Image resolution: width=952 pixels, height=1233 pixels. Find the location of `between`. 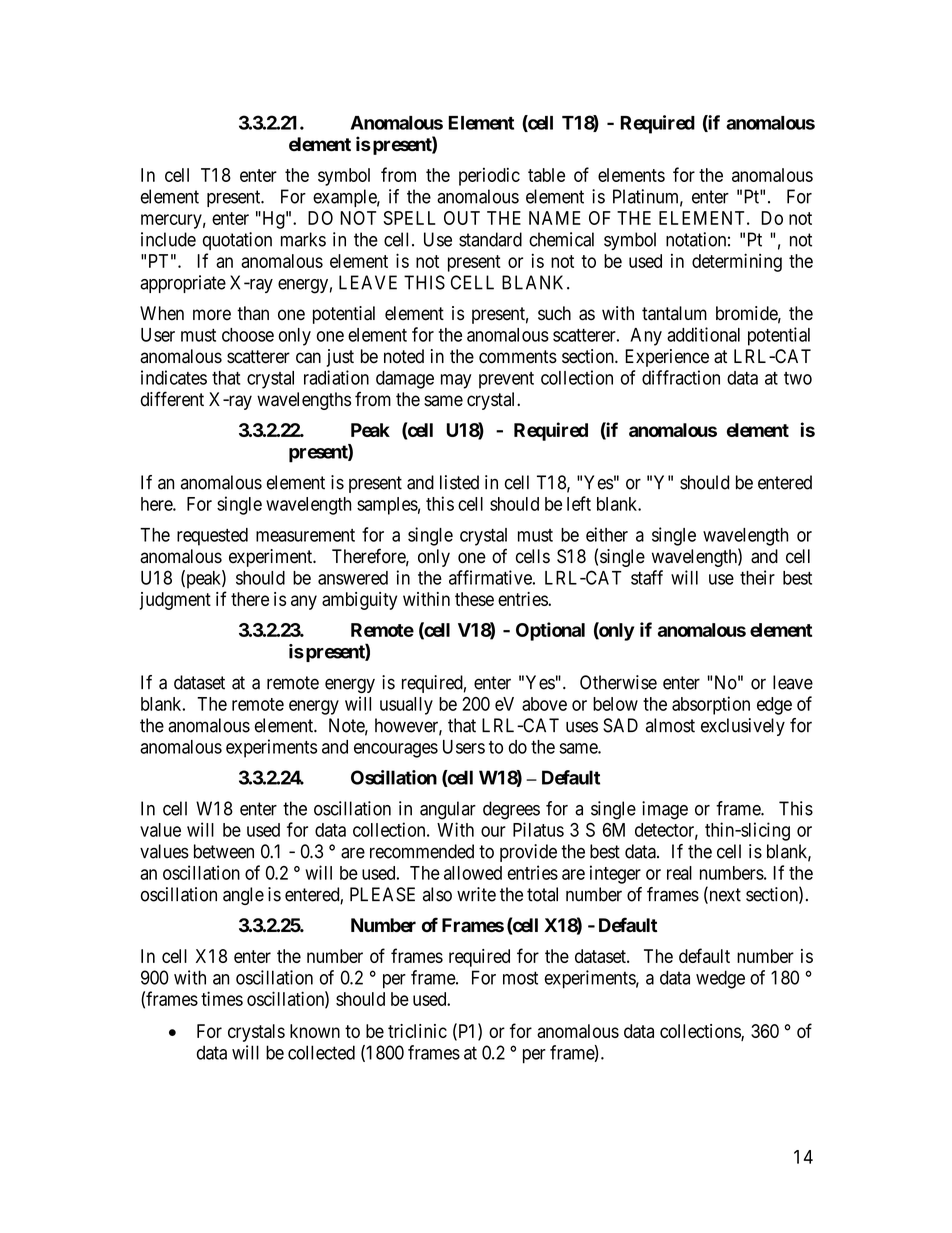

between is located at coordinates (224, 851).
